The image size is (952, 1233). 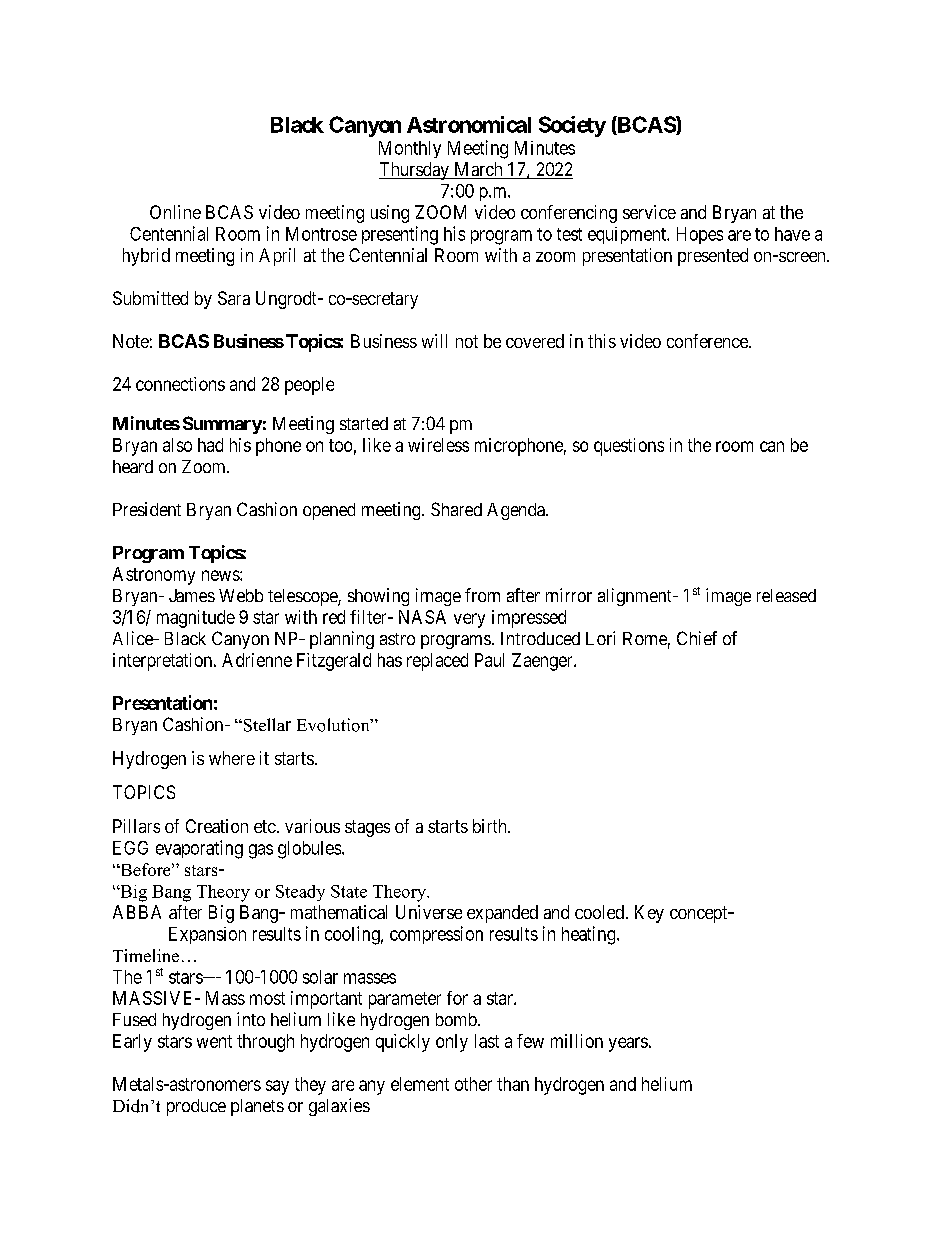 I want to click on wireless, so click(x=438, y=445).
